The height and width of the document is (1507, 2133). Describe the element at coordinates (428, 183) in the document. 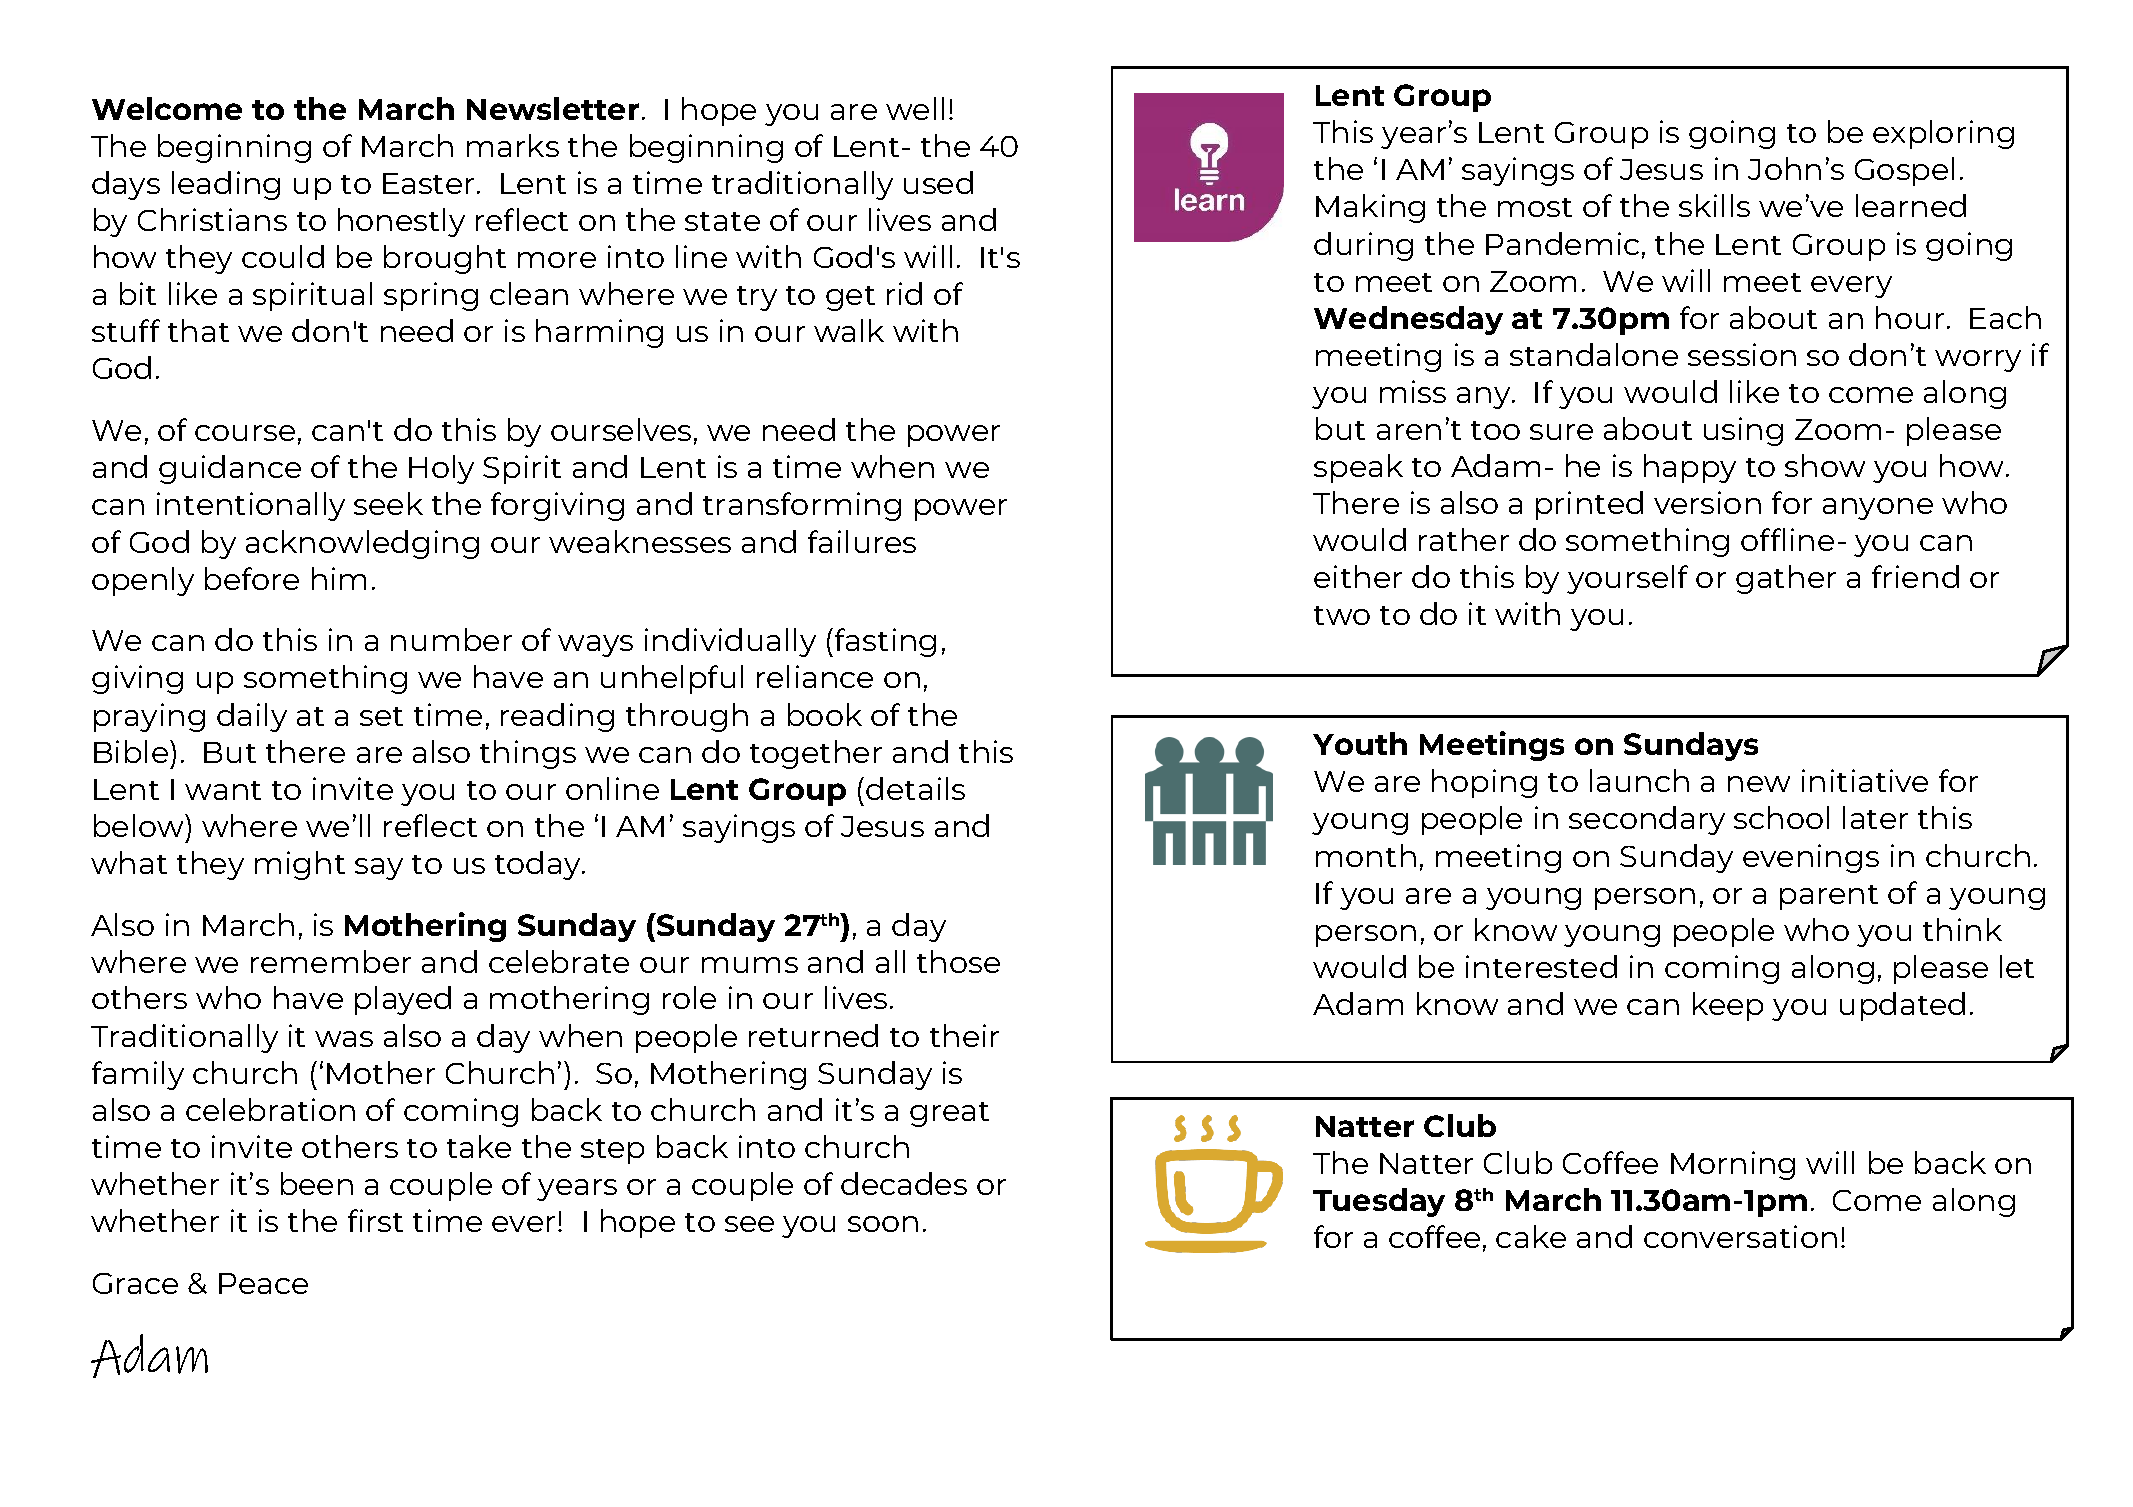

I see `Easter` at that location.
